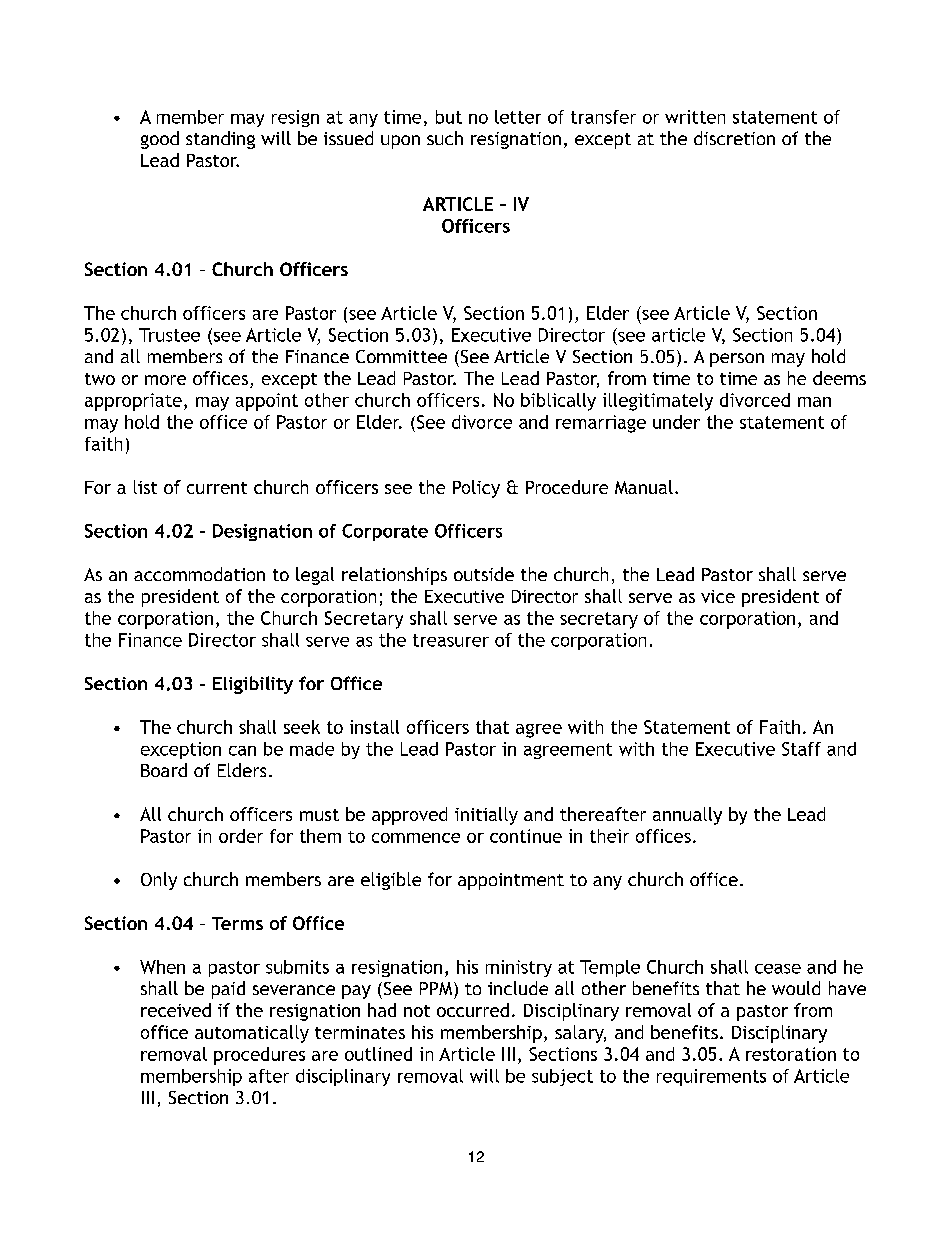  What do you see at coordinates (476, 489) in the screenshot?
I see `Policy` at bounding box center [476, 489].
